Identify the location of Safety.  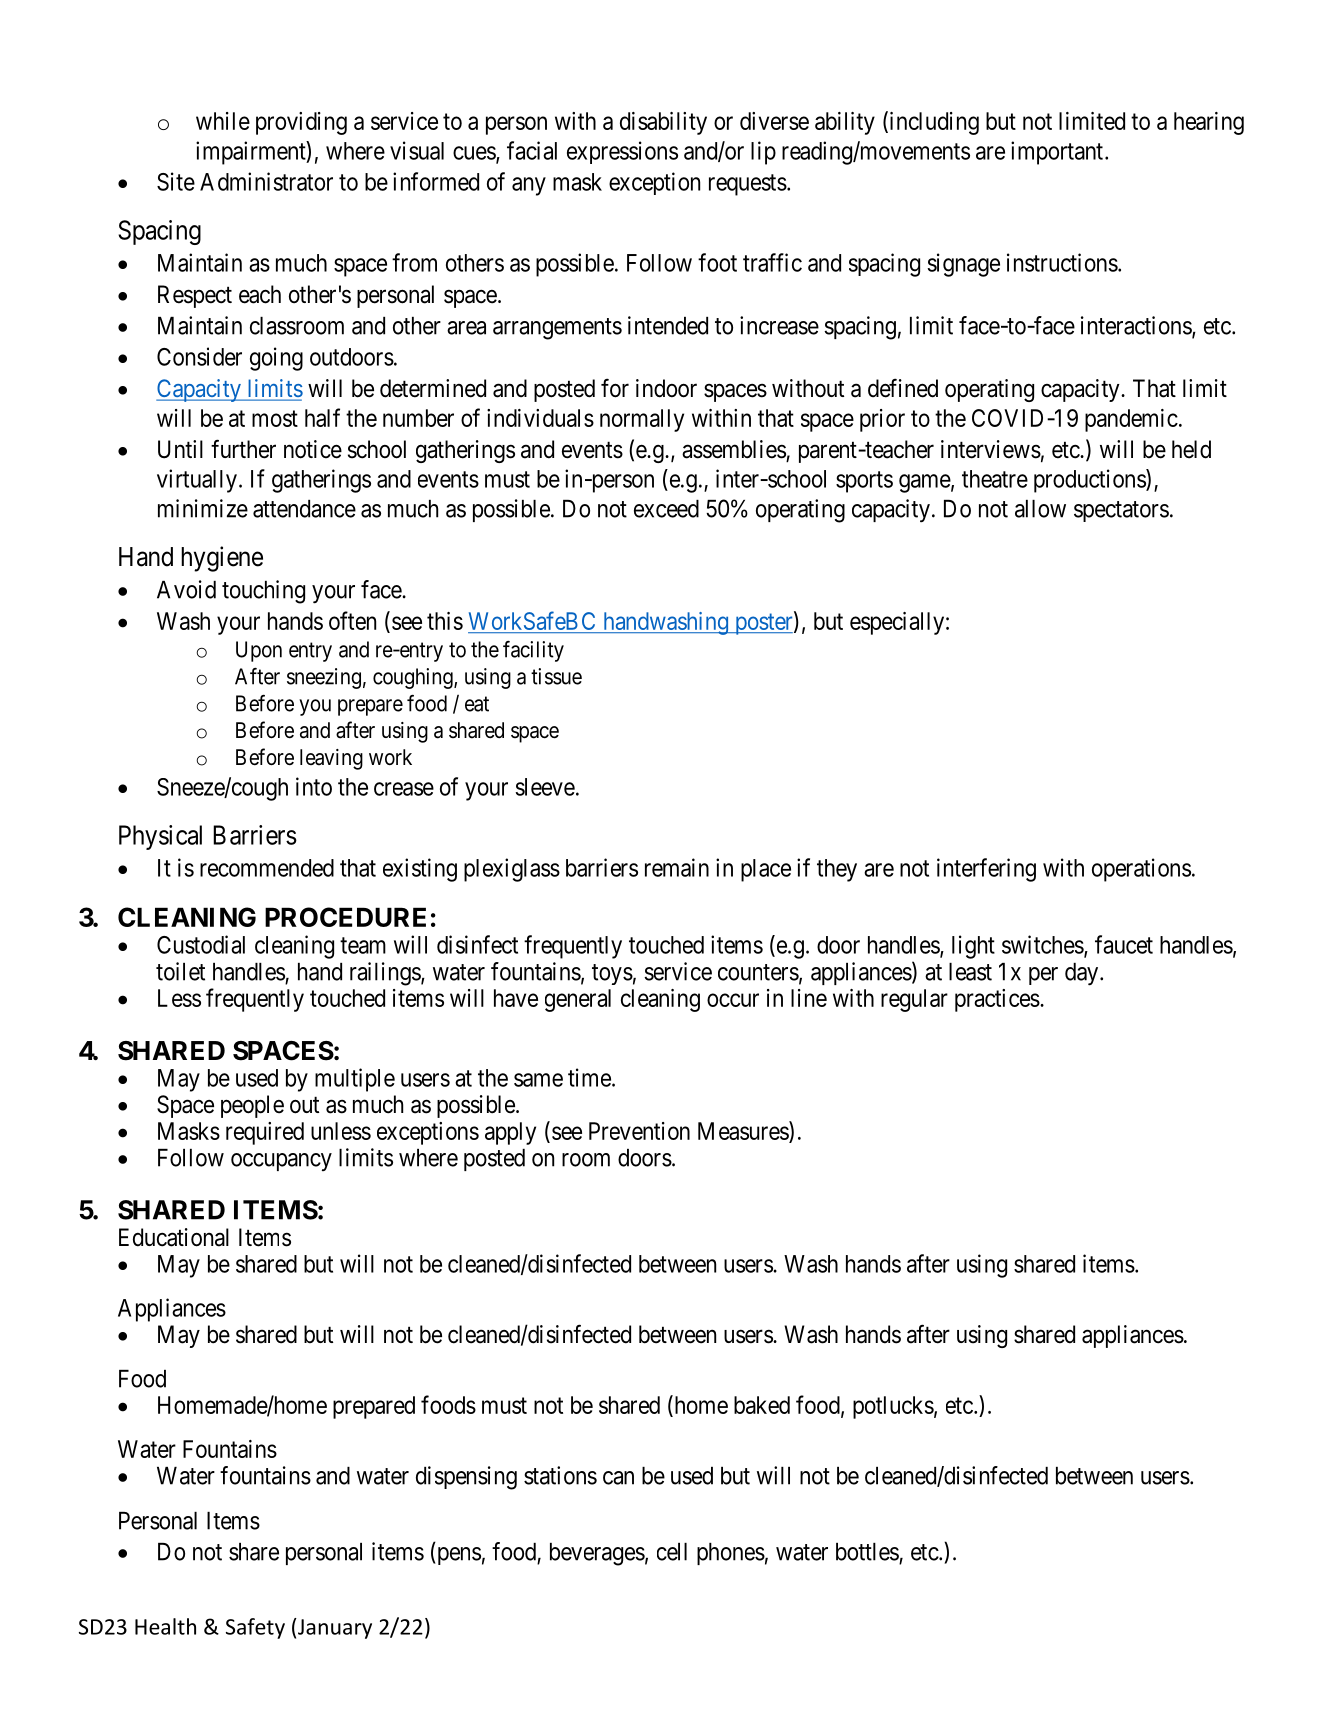
(255, 1628).
